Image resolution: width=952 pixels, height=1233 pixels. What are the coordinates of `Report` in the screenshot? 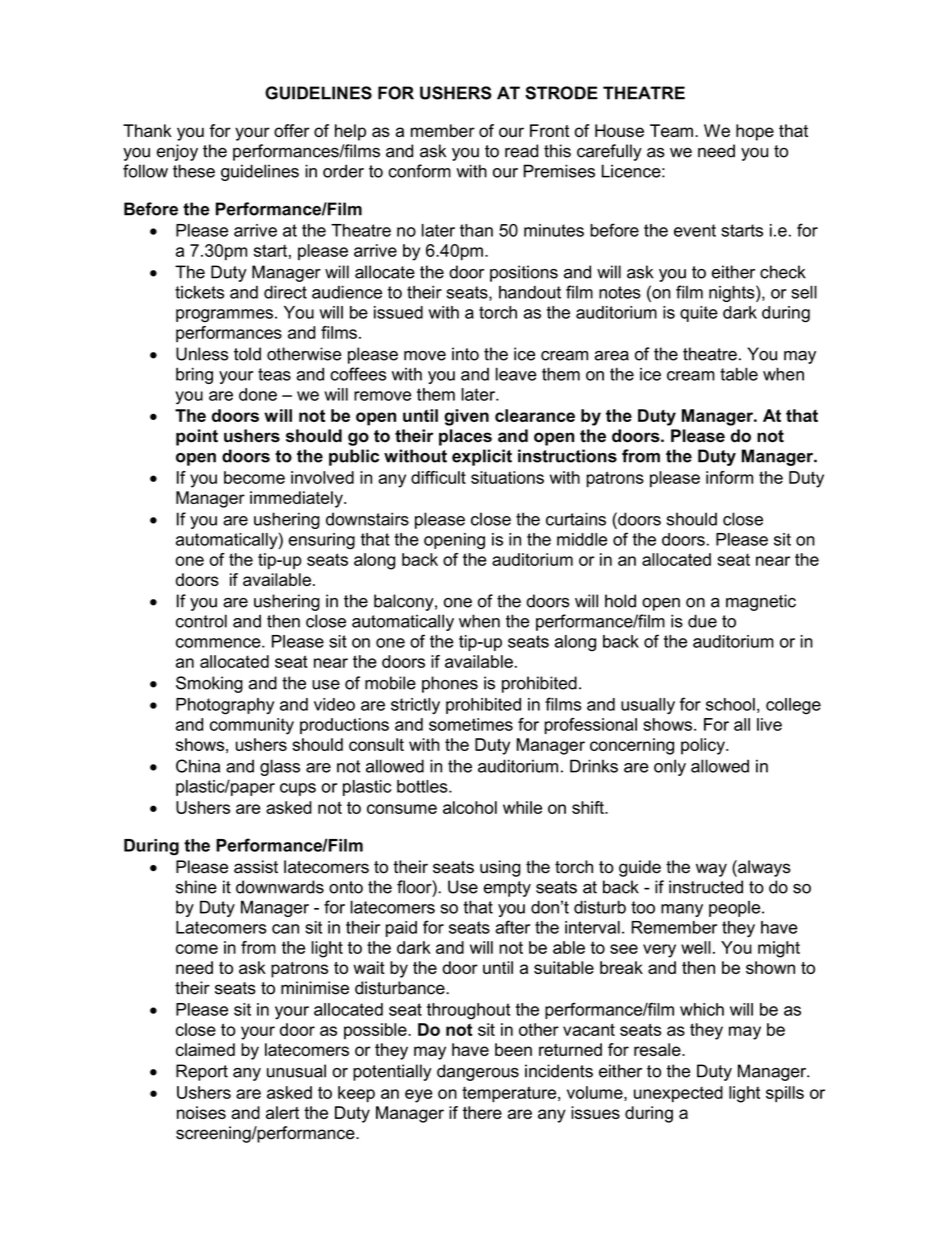 It's located at (202, 1072).
